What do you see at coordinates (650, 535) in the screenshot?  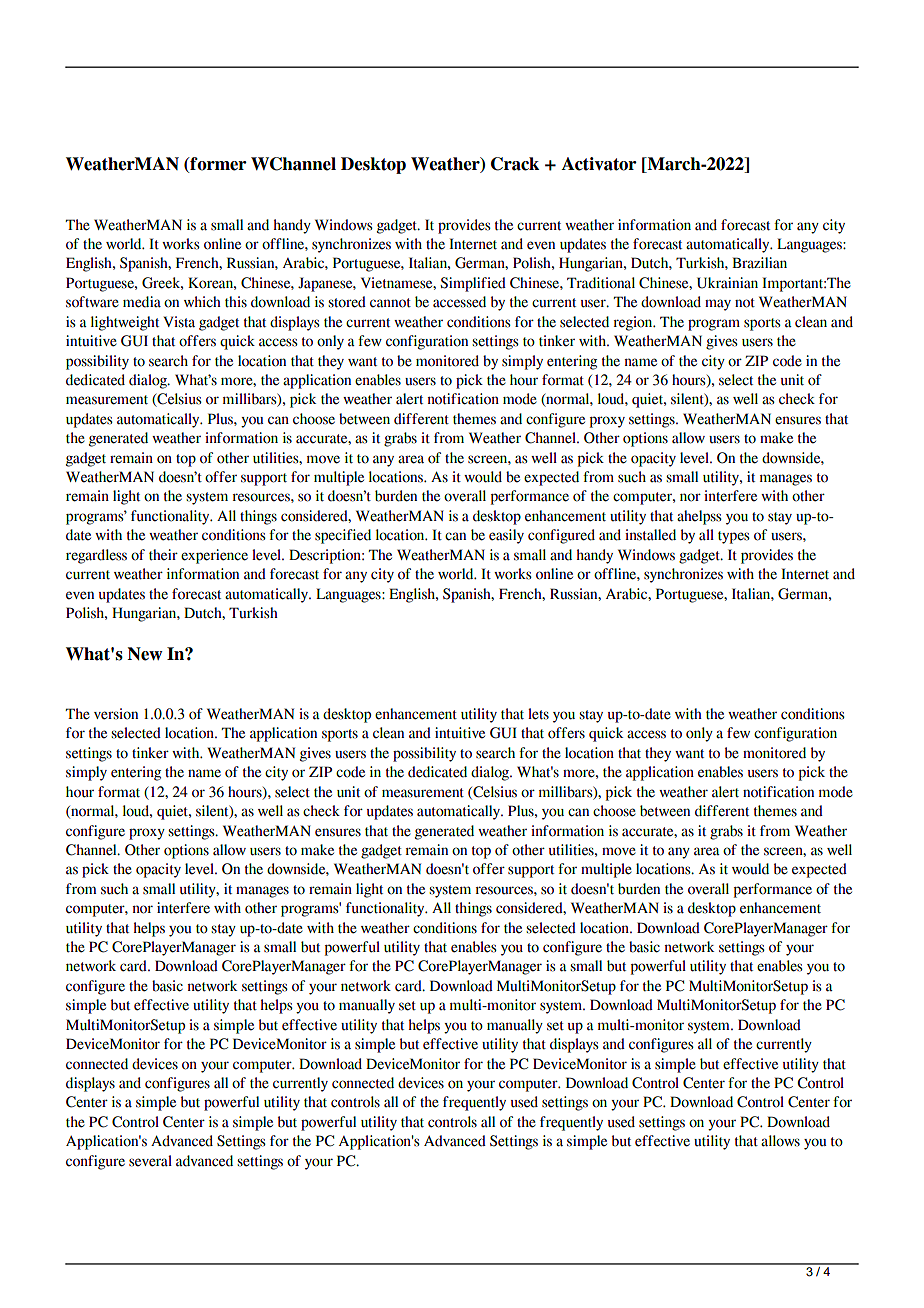 I see `installed` at bounding box center [650, 535].
